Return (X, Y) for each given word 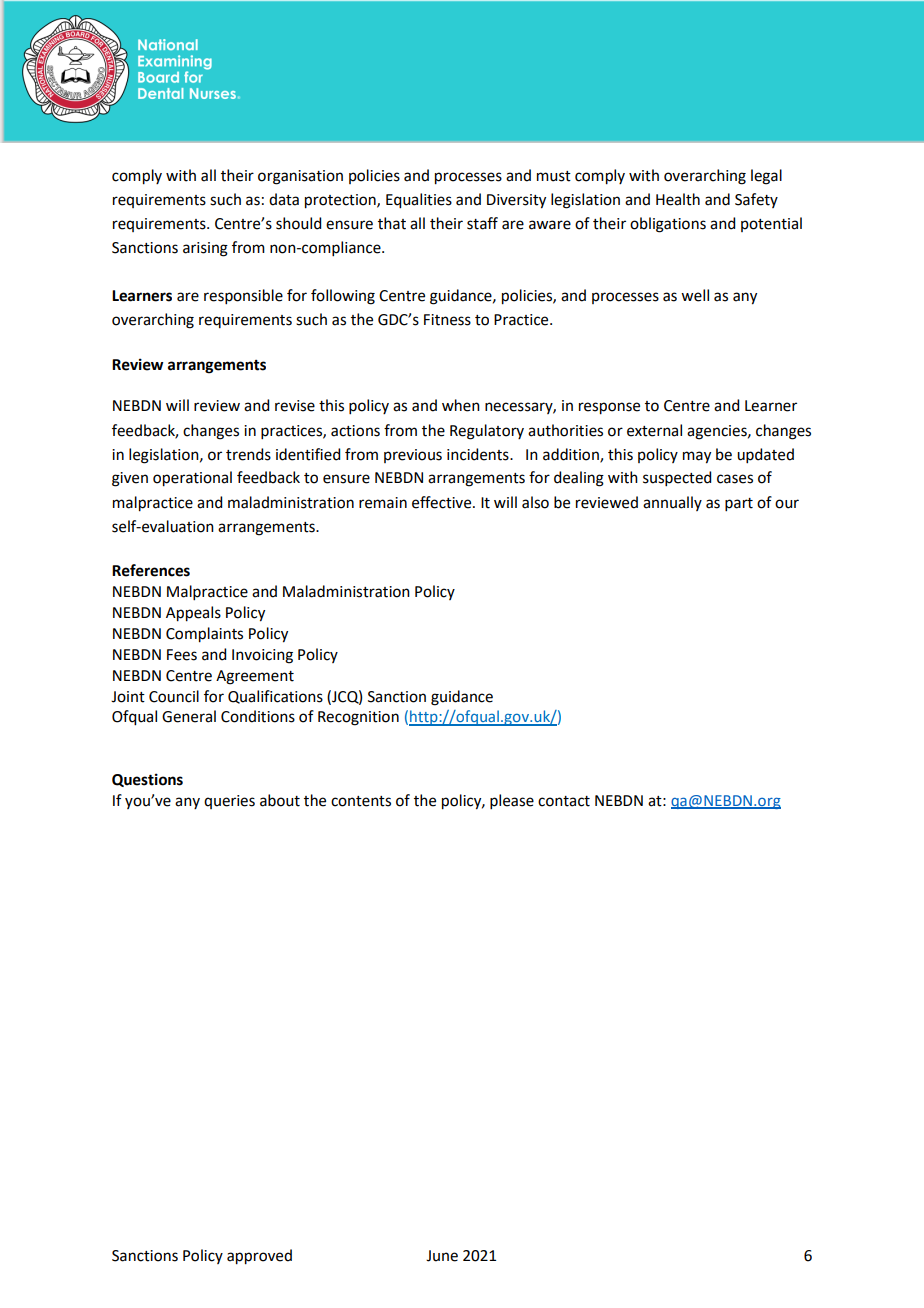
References (151, 570)
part (739, 504)
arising (205, 249)
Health (678, 199)
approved (259, 1257)
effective (443, 502)
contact (564, 801)
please (512, 801)
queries (229, 802)
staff (482, 223)
